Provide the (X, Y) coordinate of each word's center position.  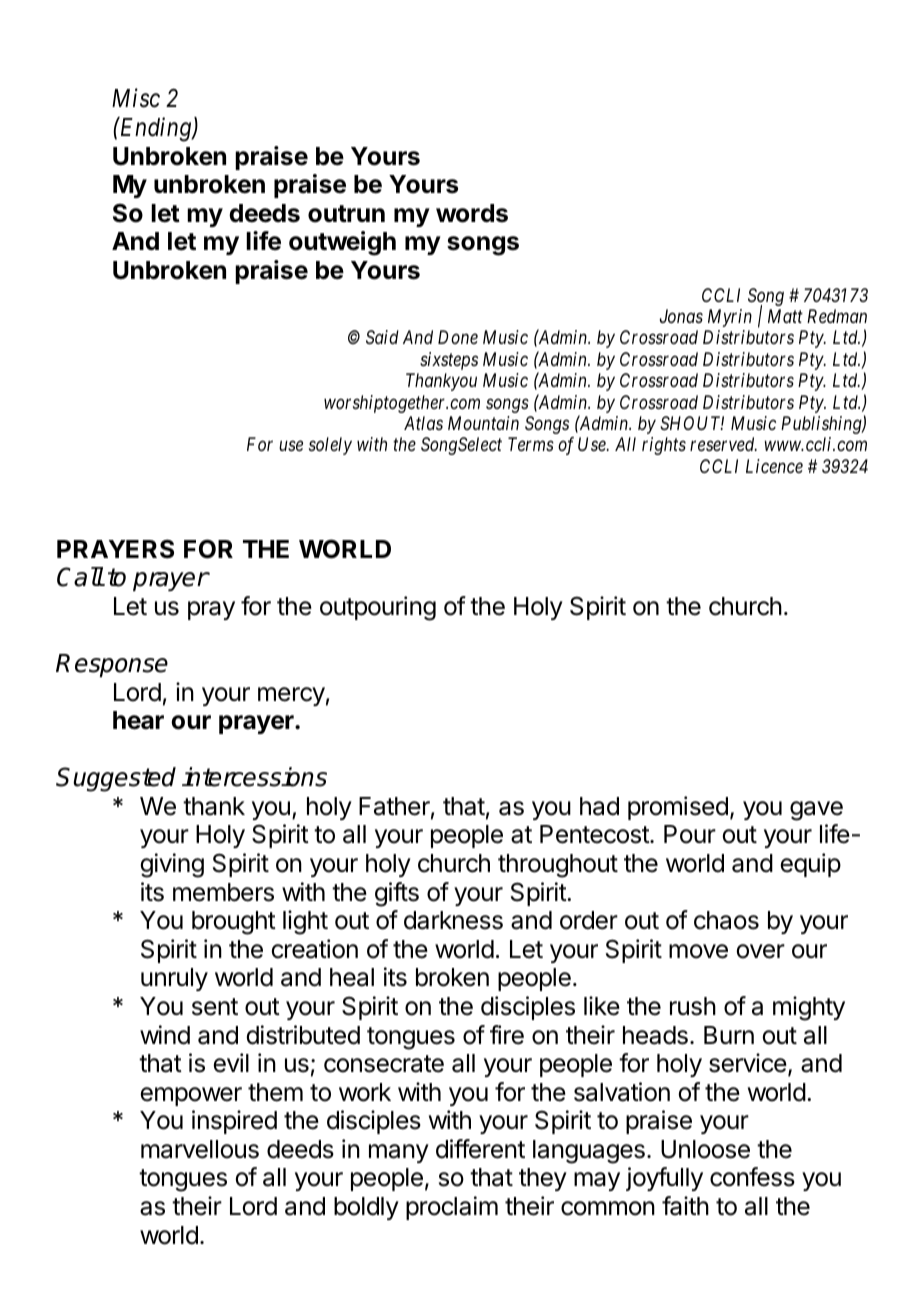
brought (234, 923)
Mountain (483, 423)
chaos (726, 920)
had (599, 806)
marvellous (200, 1149)
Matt (785, 316)
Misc (136, 98)
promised (678, 808)
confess (752, 1177)
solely (330, 446)
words (472, 213)
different (480, 1149)
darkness (453, 920)
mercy (291, 696)
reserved (723, 444)
